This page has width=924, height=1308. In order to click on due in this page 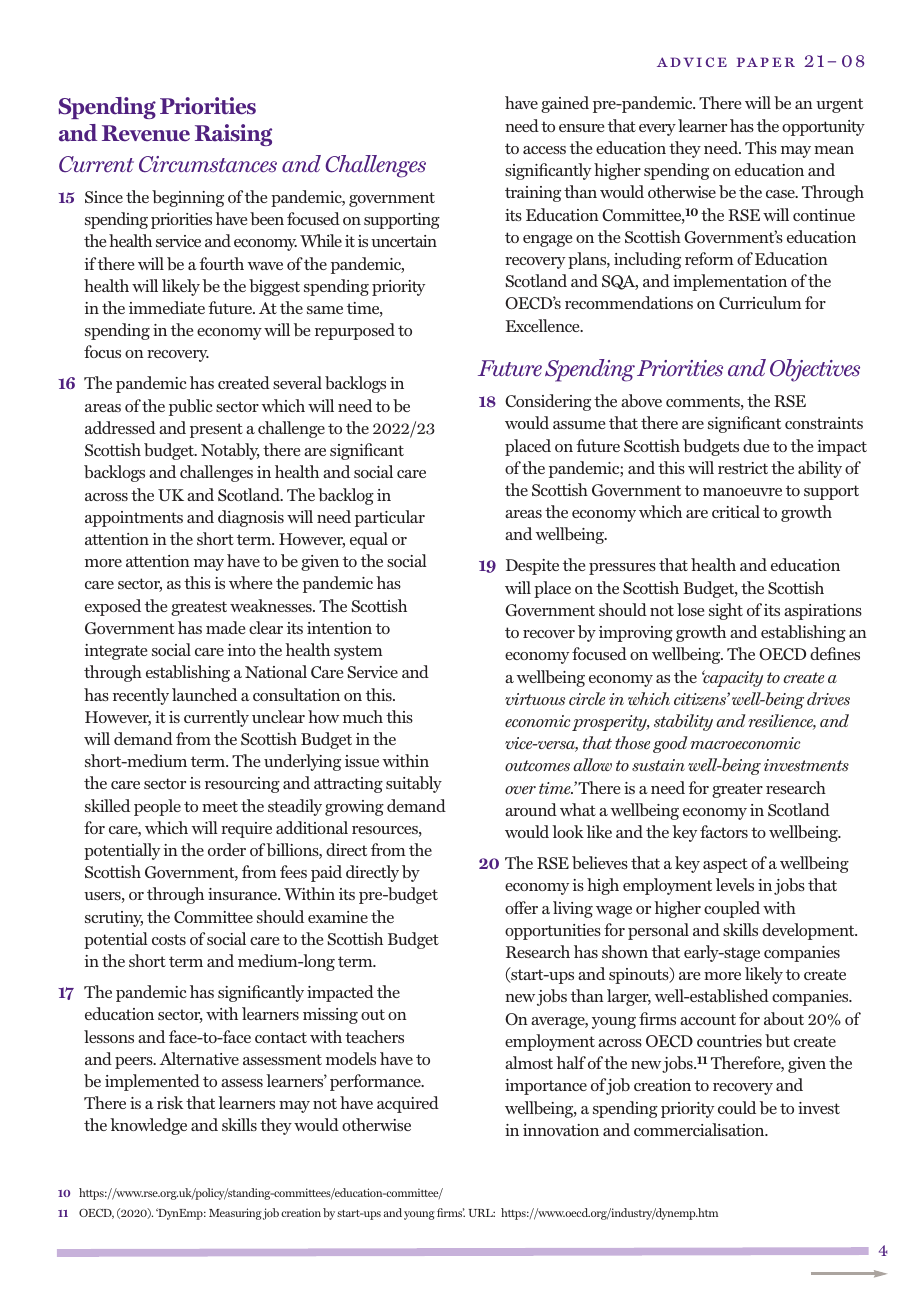, I will do `click(756, 445)`.
